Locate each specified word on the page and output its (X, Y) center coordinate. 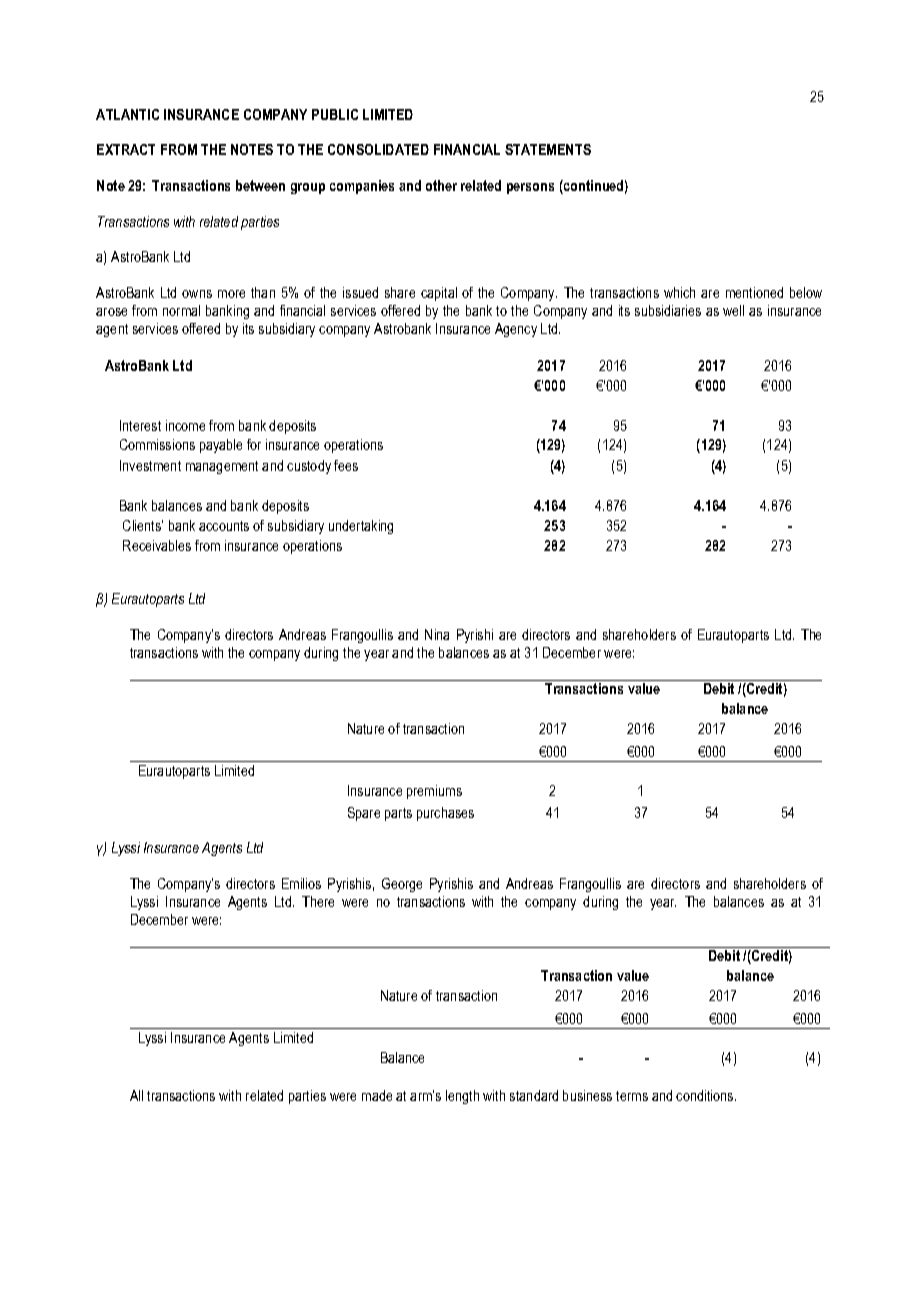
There (318, 901)
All (136, 1095)
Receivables (157, 545)
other (441, 185)
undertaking (361, 527)
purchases (445, 814)
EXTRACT (126, 149)
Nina (437, 634)
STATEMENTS (548, 149)
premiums (434, 792)
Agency (516, 330)
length (462, 1097)
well (733, 310)
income (185, 425)
